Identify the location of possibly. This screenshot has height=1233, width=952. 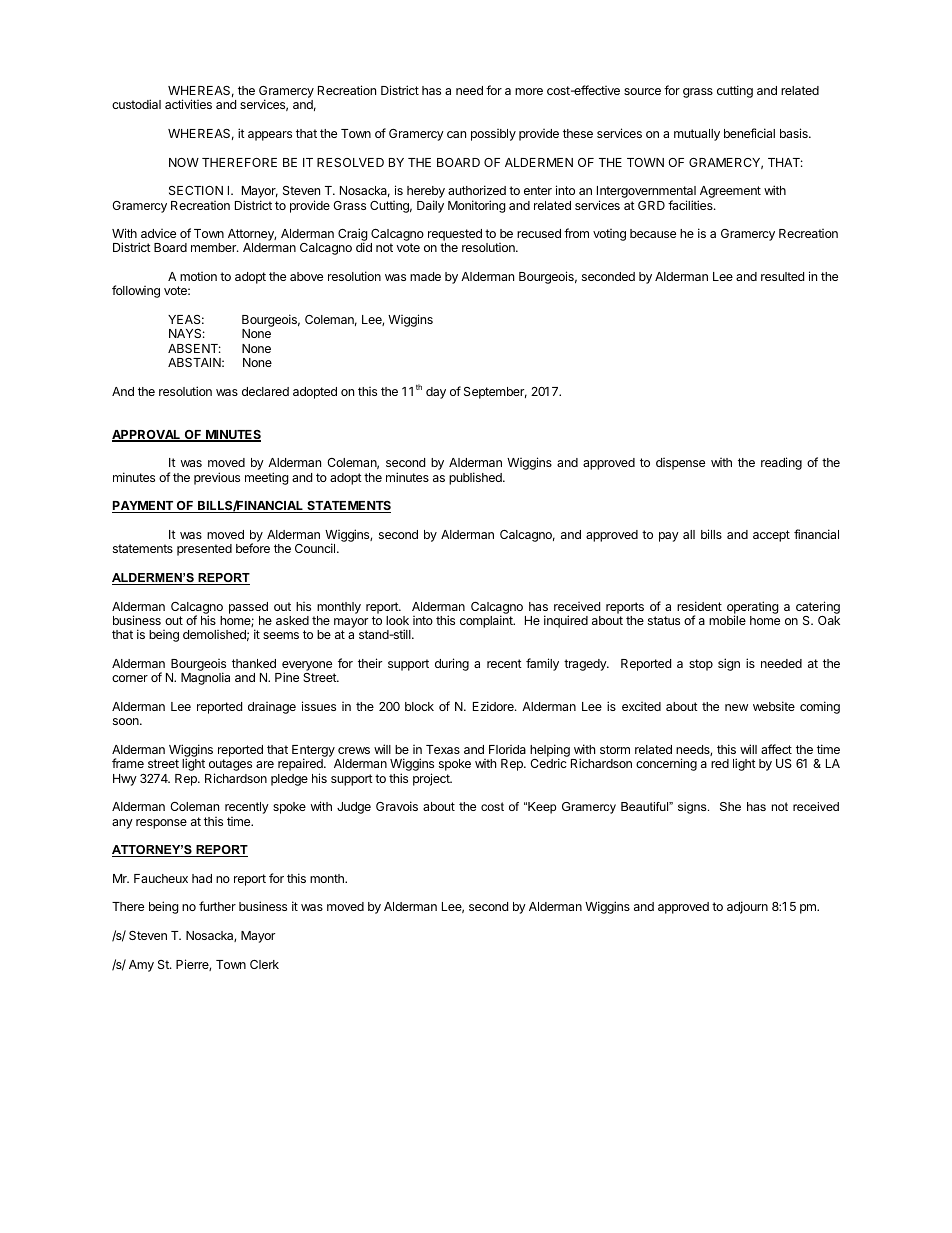
(493, 135).
